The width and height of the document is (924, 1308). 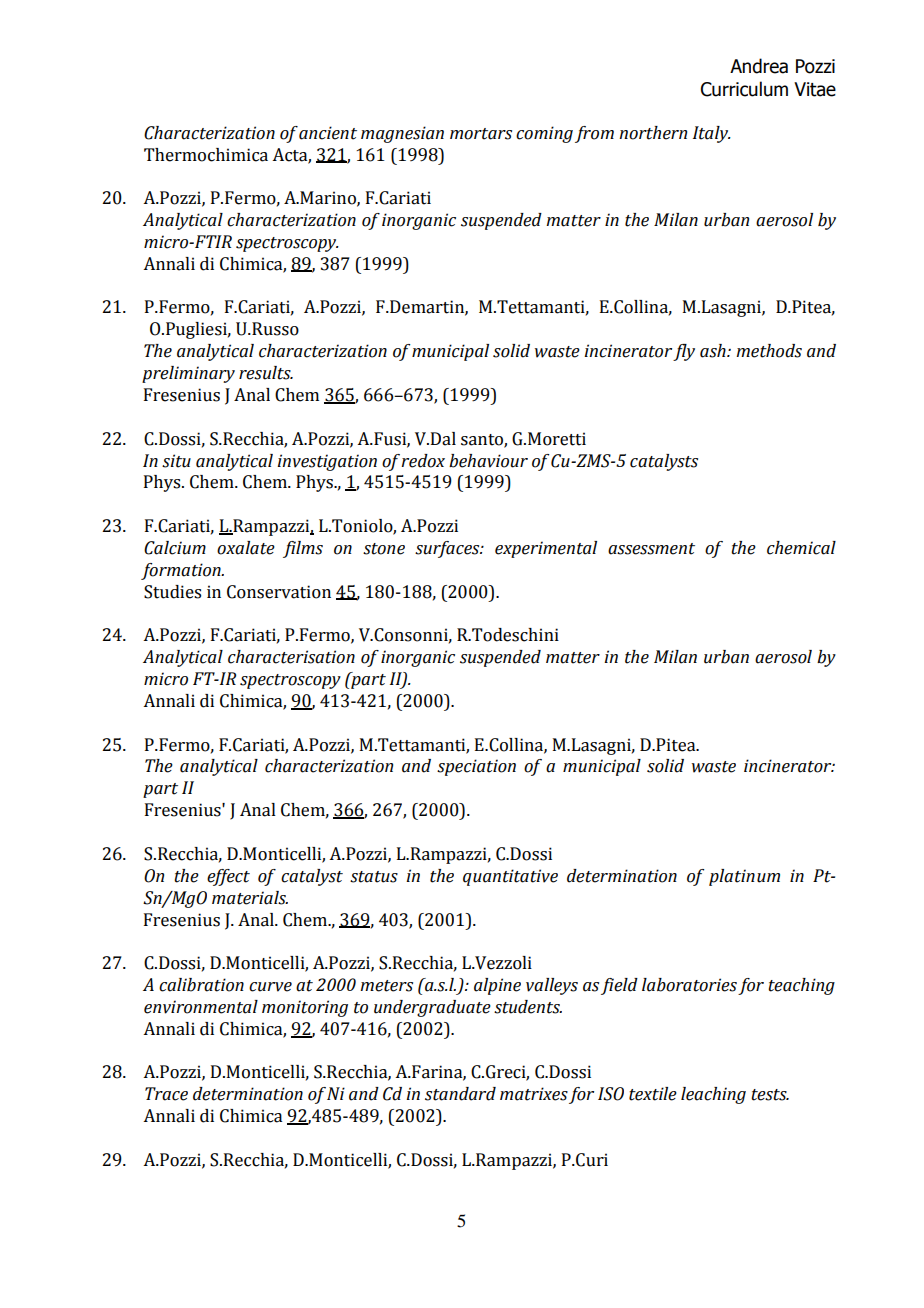 I want to click on experimental, so click(x=546, y=549).
